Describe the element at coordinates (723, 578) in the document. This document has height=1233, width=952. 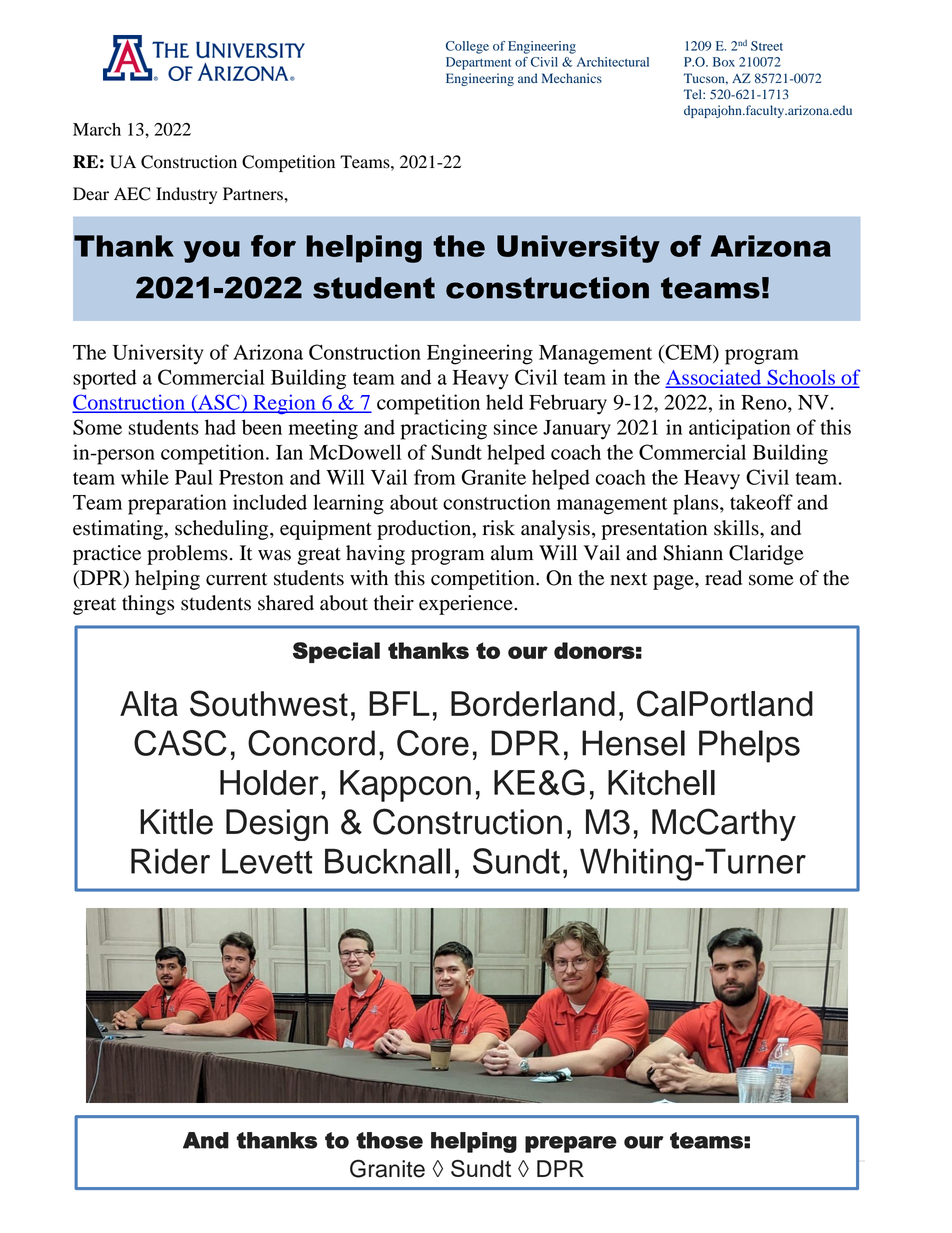
I see `read` at that location.
